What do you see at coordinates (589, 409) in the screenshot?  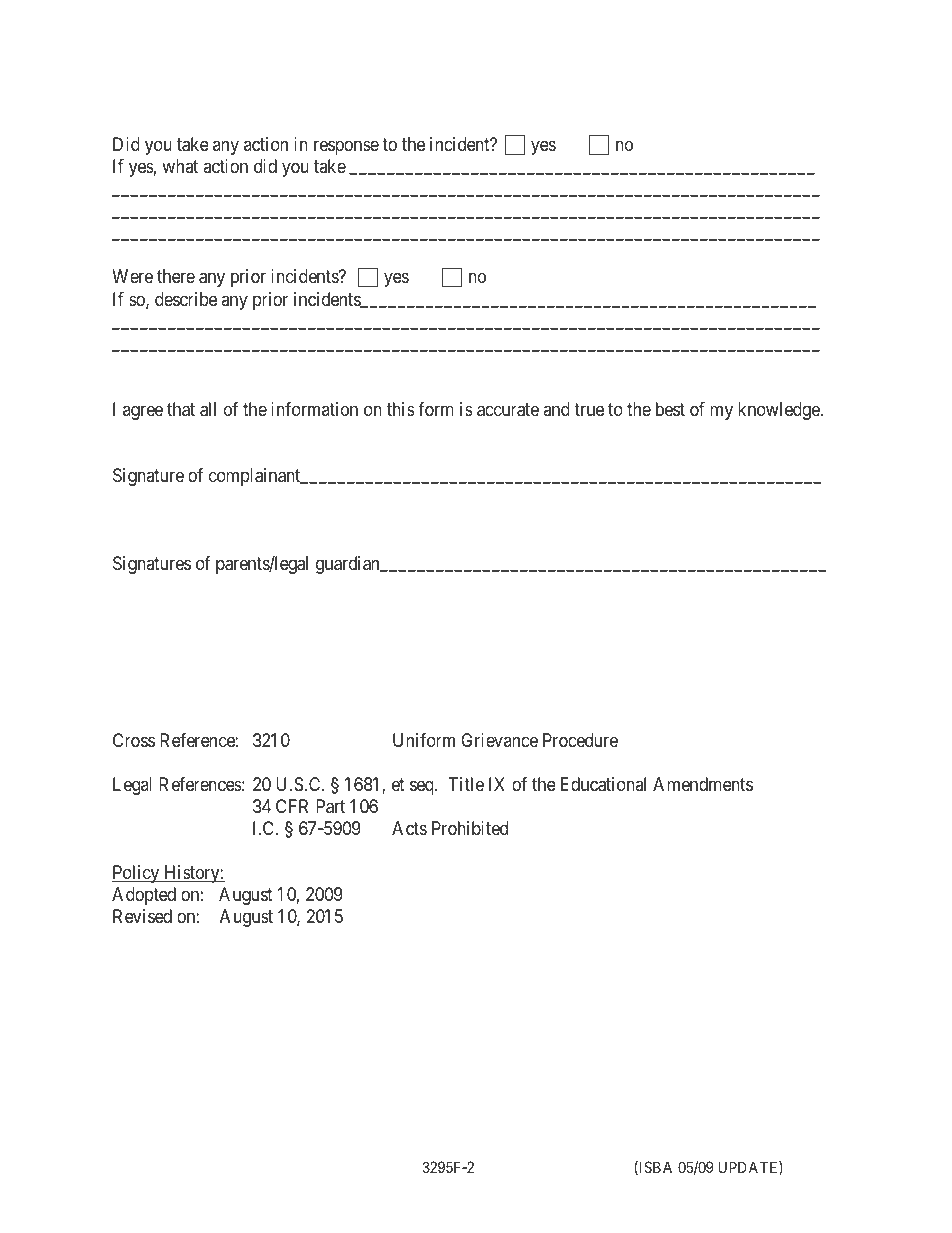 I see `true` at bounding box center [589, 409].
